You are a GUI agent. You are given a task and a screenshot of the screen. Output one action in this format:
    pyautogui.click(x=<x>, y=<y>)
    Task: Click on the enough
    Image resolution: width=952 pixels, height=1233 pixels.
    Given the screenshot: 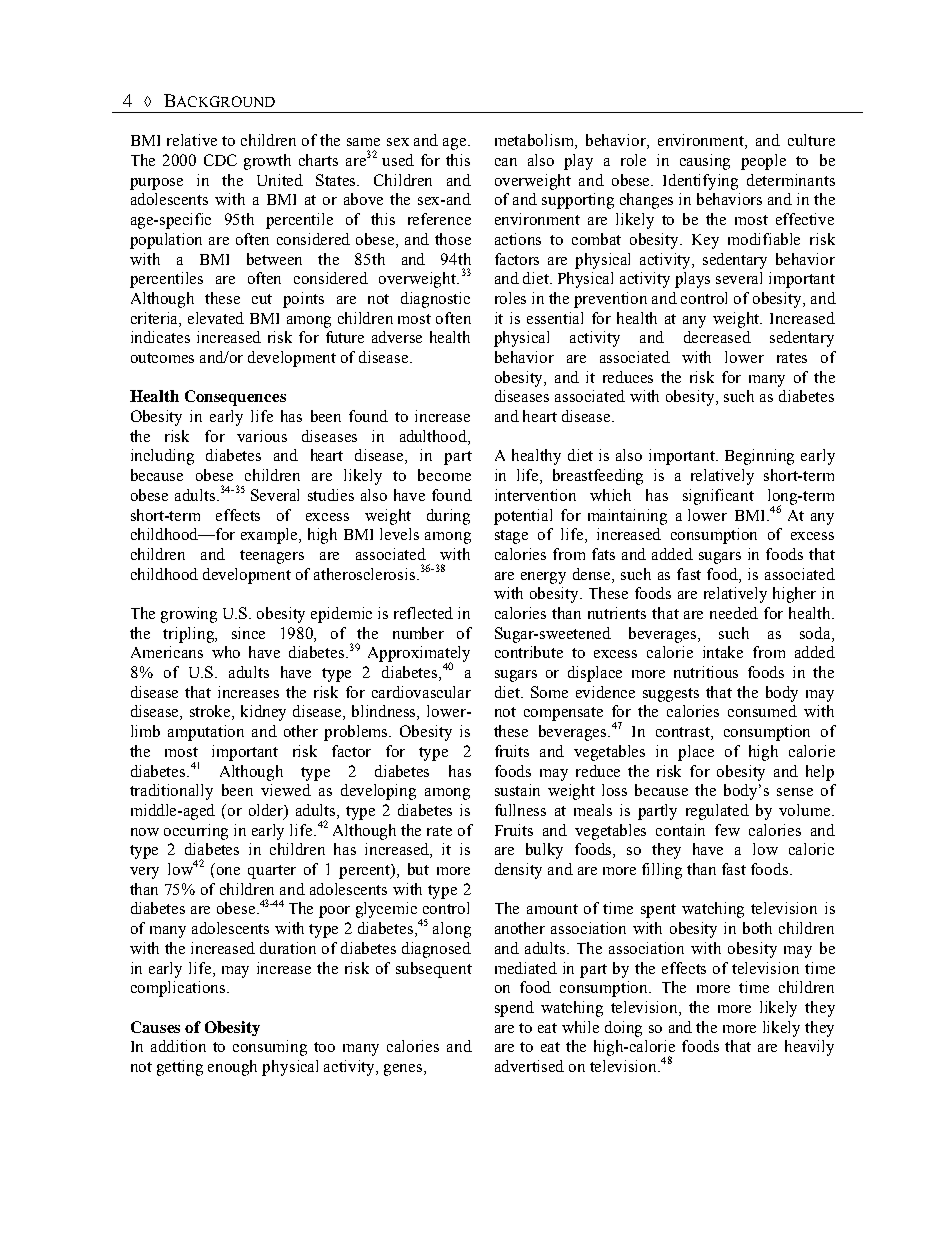 What is the action you would take?
    pyautogui.click(x=232, y=1068)
